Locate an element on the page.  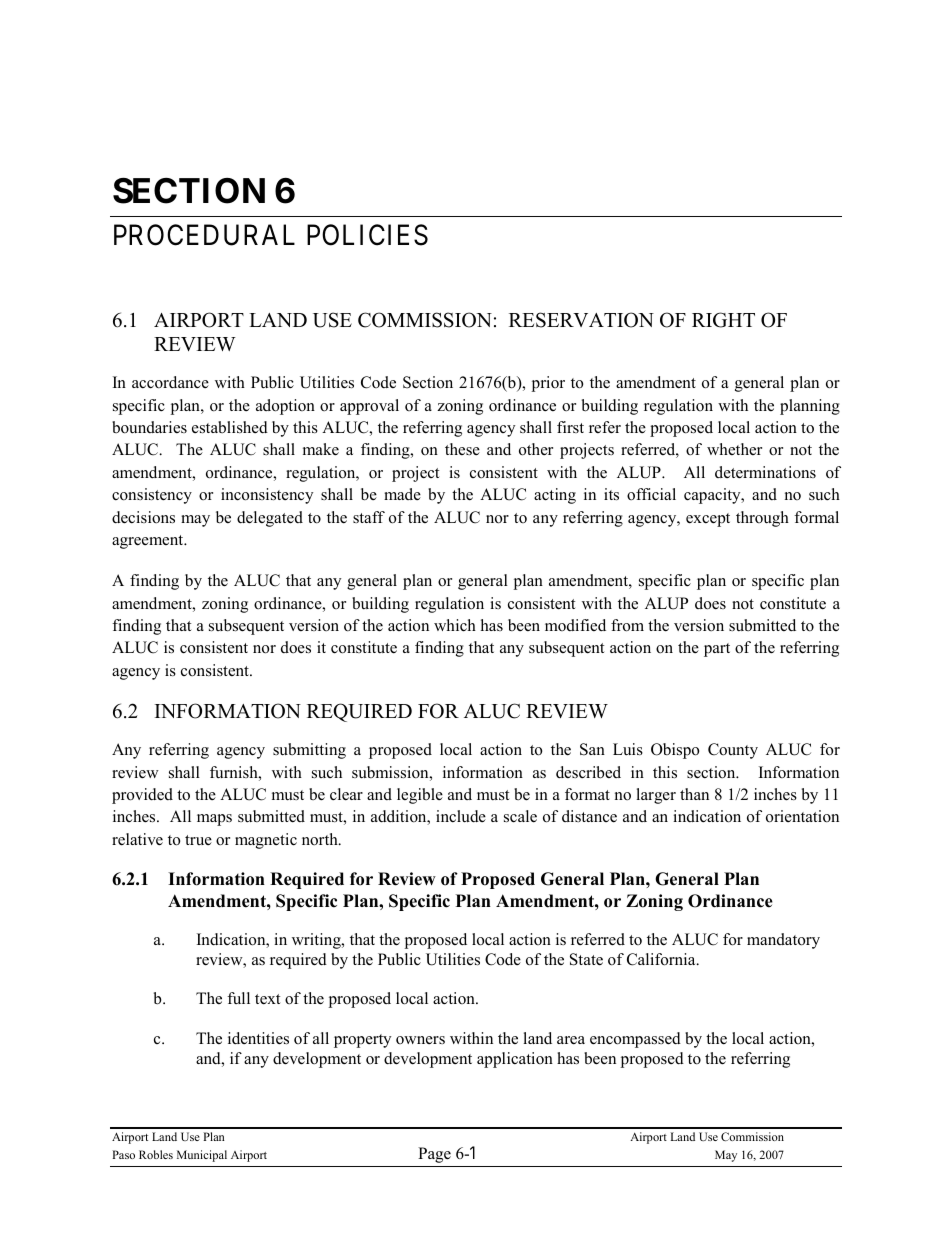
Municipal is located at coordinates (202, 1156).
